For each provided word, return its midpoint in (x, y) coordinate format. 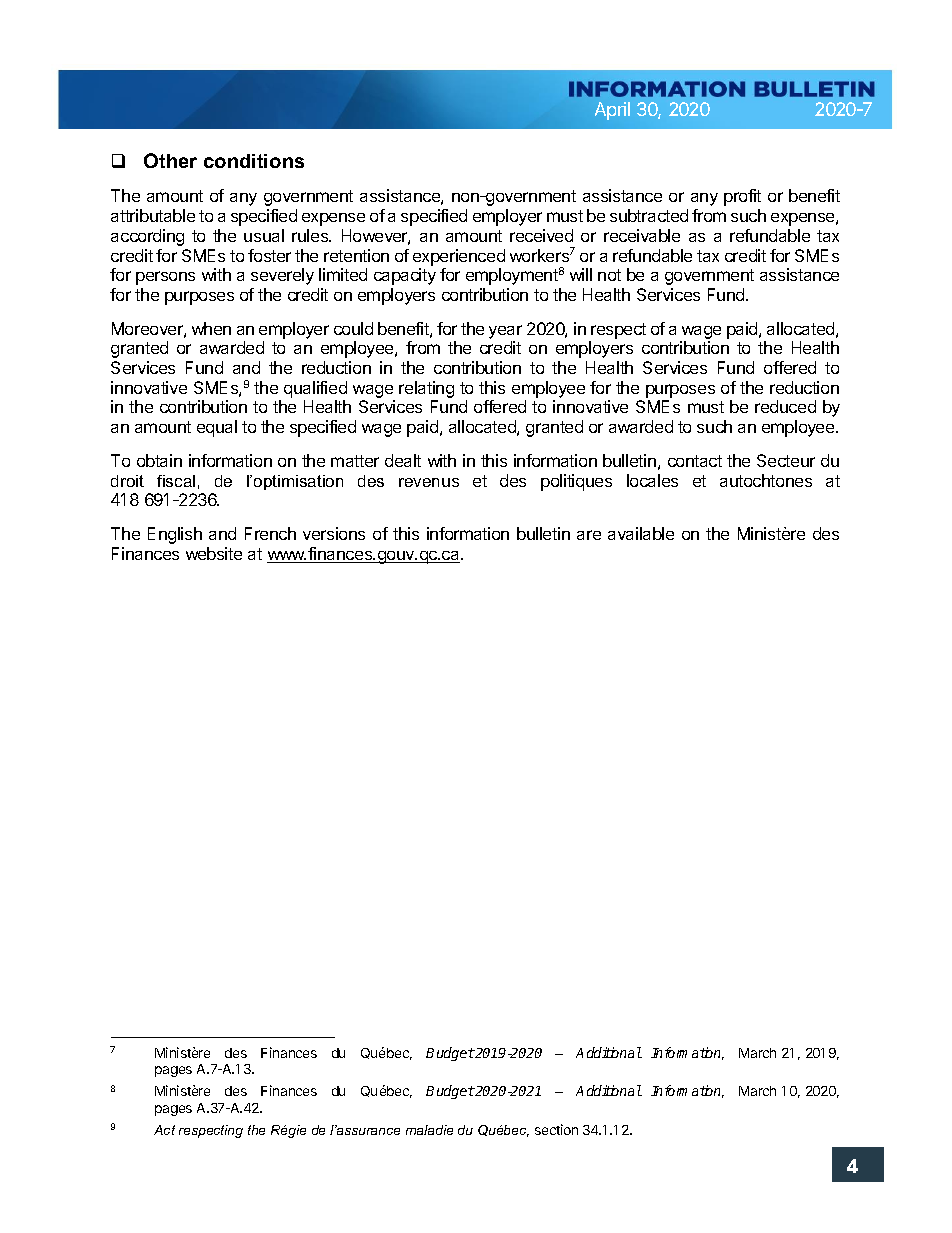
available (641, 533)
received (541, 235)
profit (742, 197)
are (589, 535)
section (556, 1129)
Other (170, 160)
